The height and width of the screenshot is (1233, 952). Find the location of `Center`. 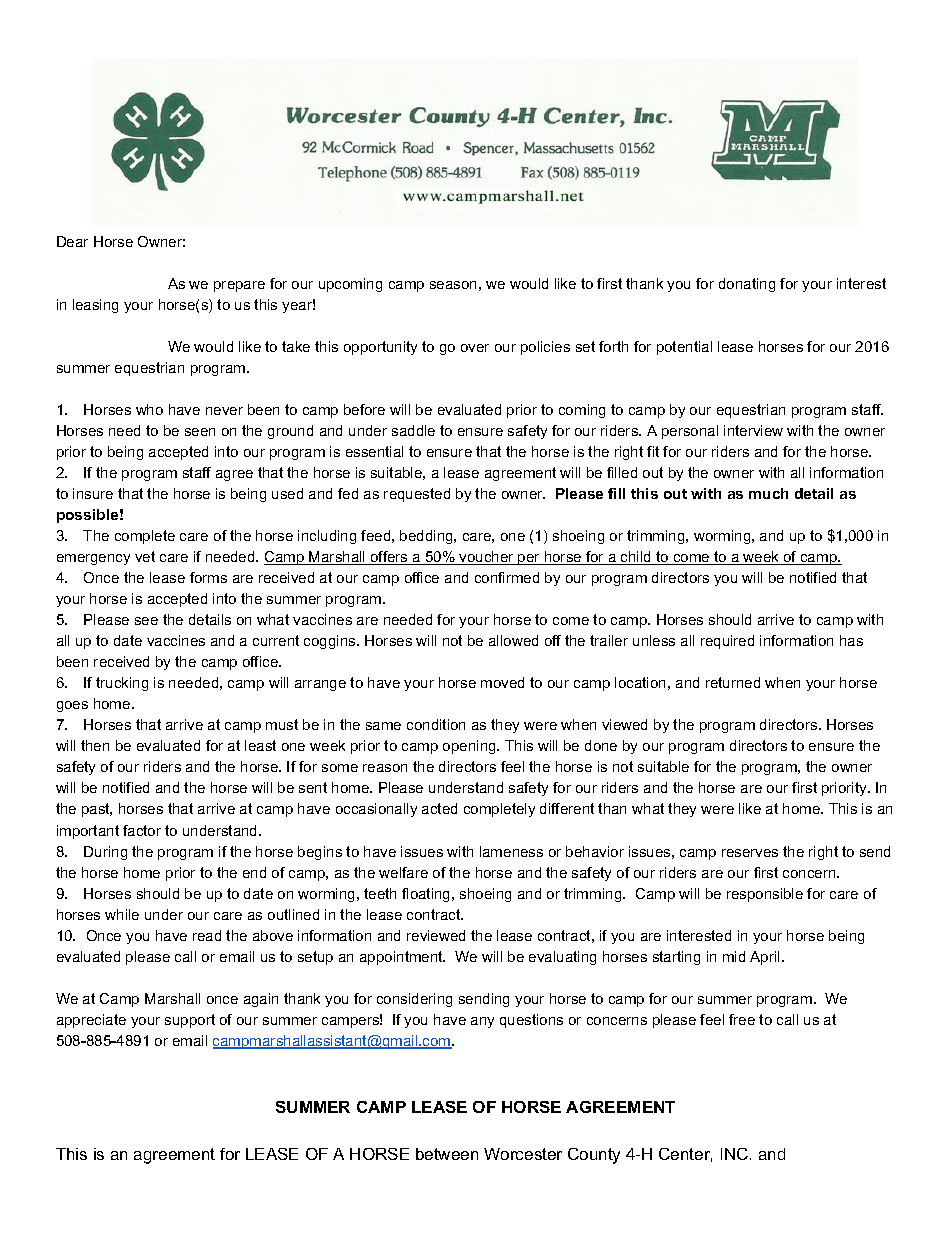

Center is located at coordinates (685, 1155).
